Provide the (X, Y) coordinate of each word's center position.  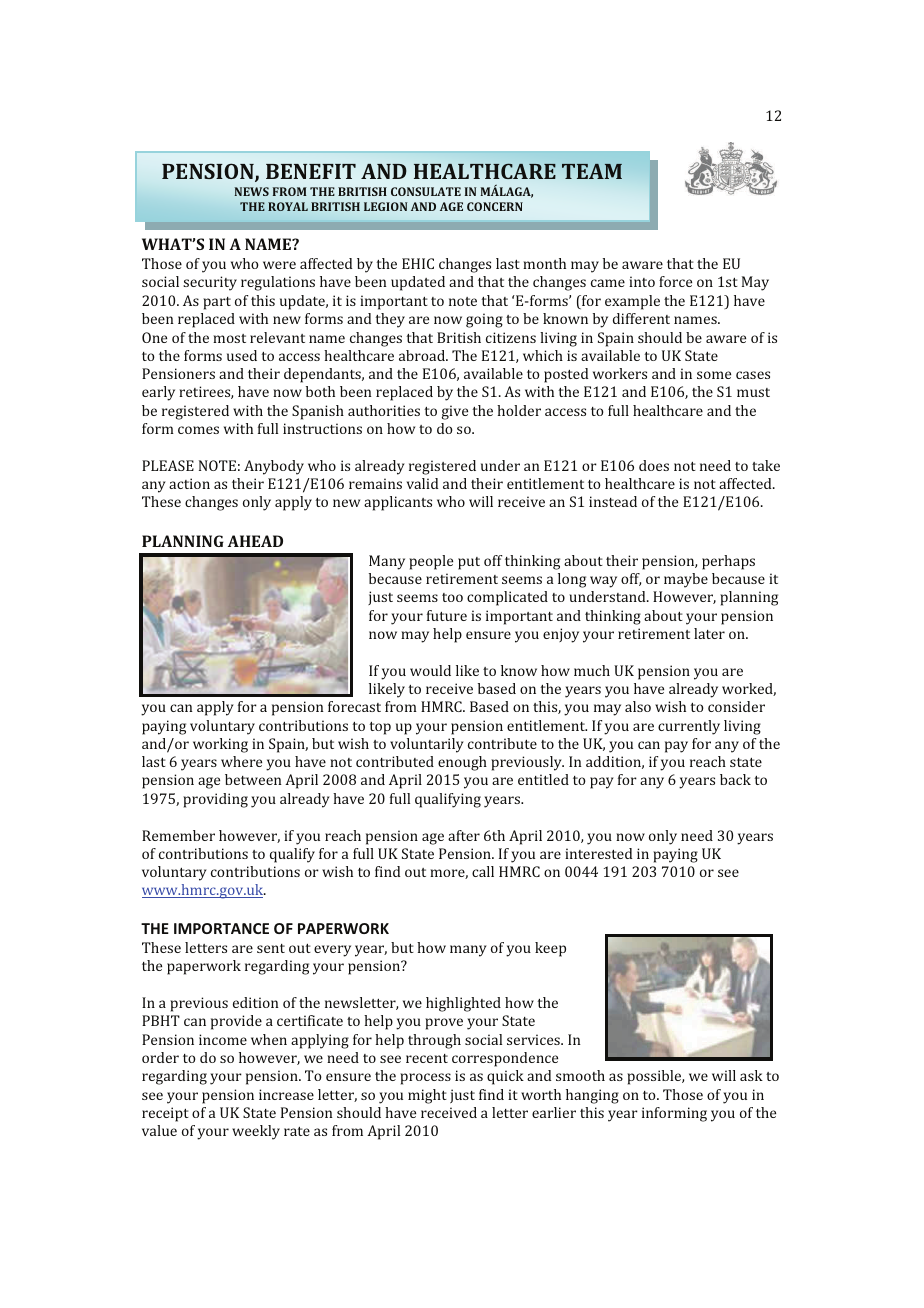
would (430, 670)
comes (198, 430)
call (483, 871)
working (220, 745)
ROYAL (288, 206)
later (709, 633)
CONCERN (495, 206)
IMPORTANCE (221, 928)
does (654, 465)
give (455, 412)
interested (598, 853)
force (675, 281)
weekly (256, 1132)
